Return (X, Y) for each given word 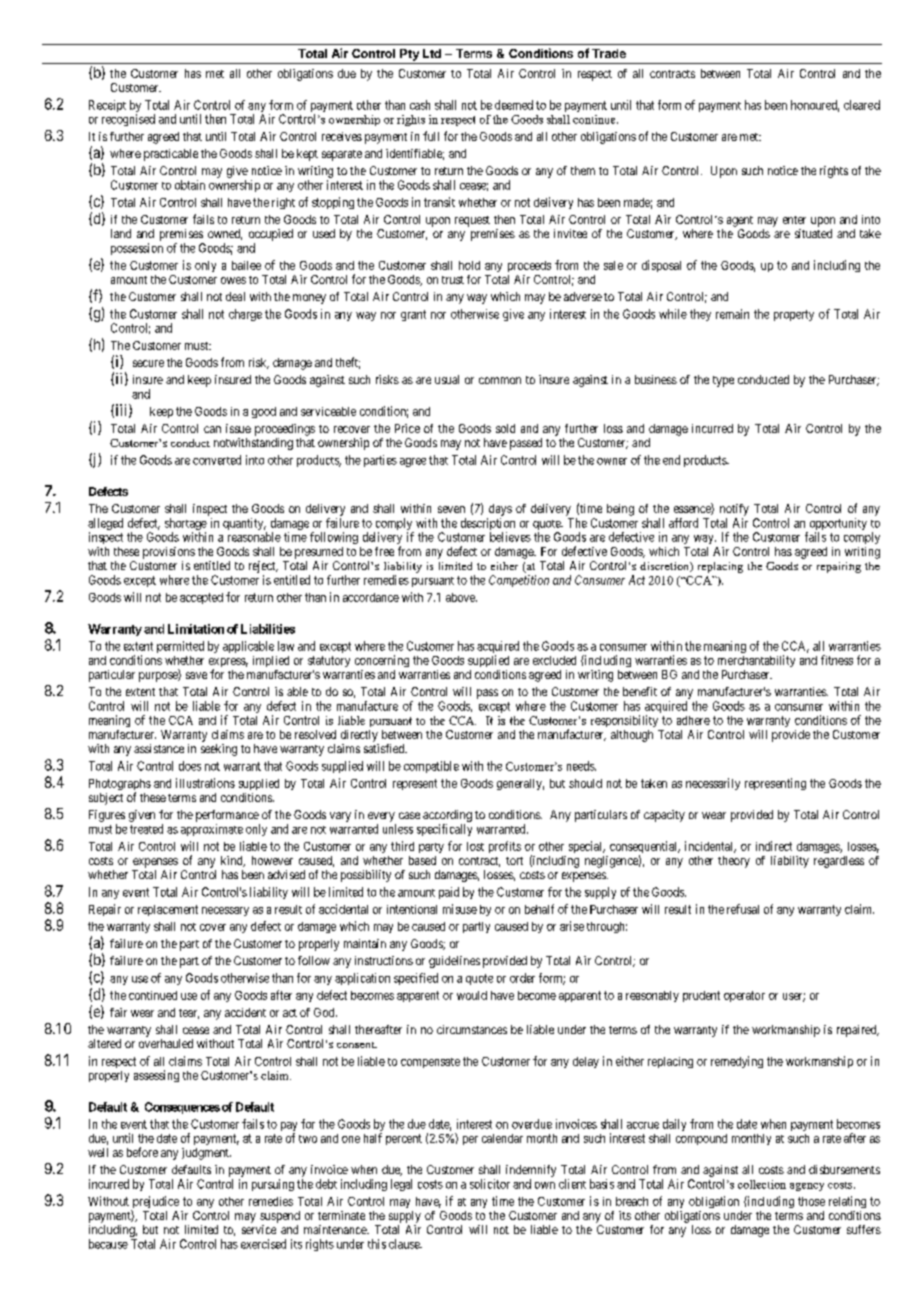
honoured (815, 106)
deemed (514, 105)
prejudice (155, 1203)
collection (762, 1184)
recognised (128, 120)
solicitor (490, 1184)
